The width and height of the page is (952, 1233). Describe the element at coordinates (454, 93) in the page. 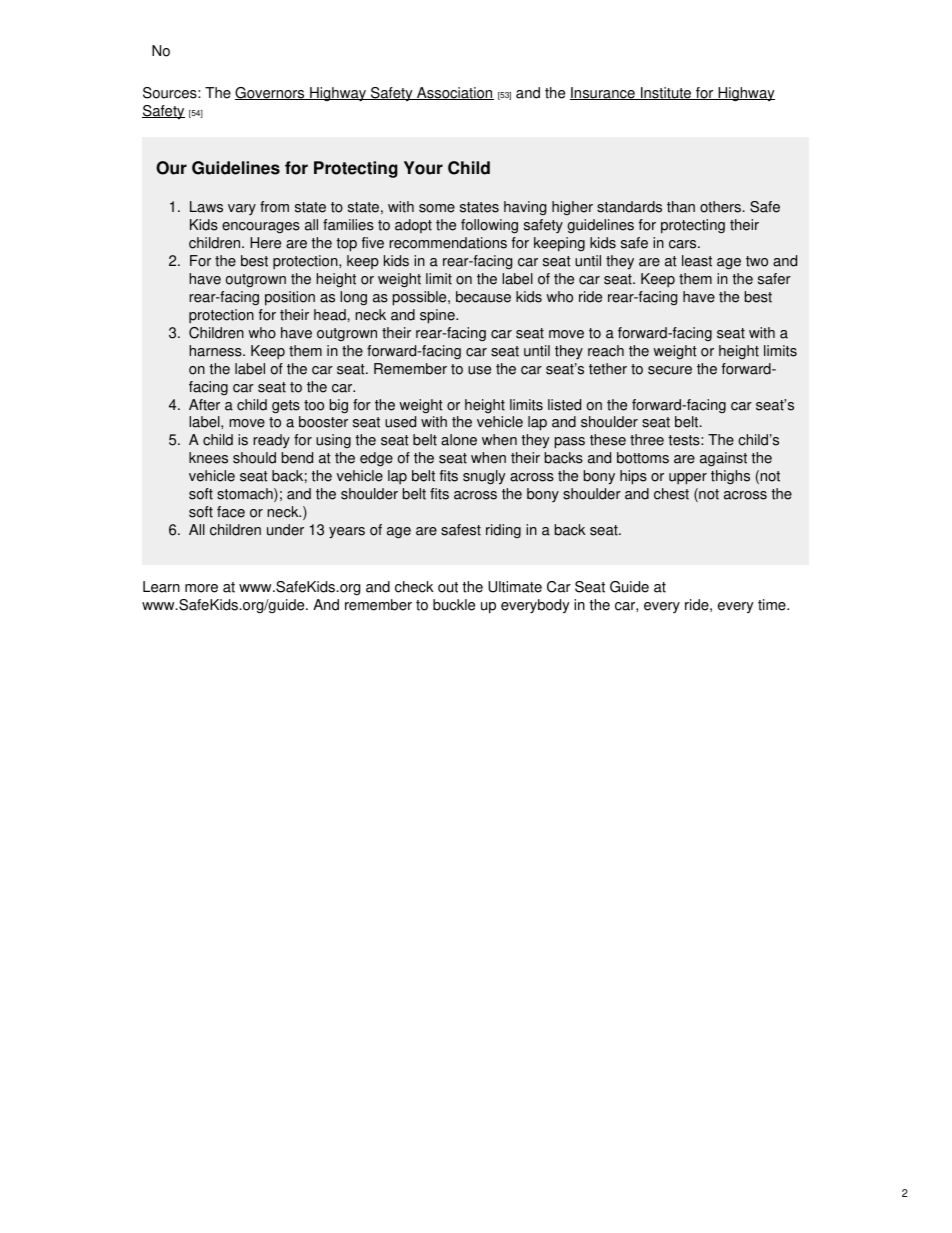

I see `Association` at that location.
